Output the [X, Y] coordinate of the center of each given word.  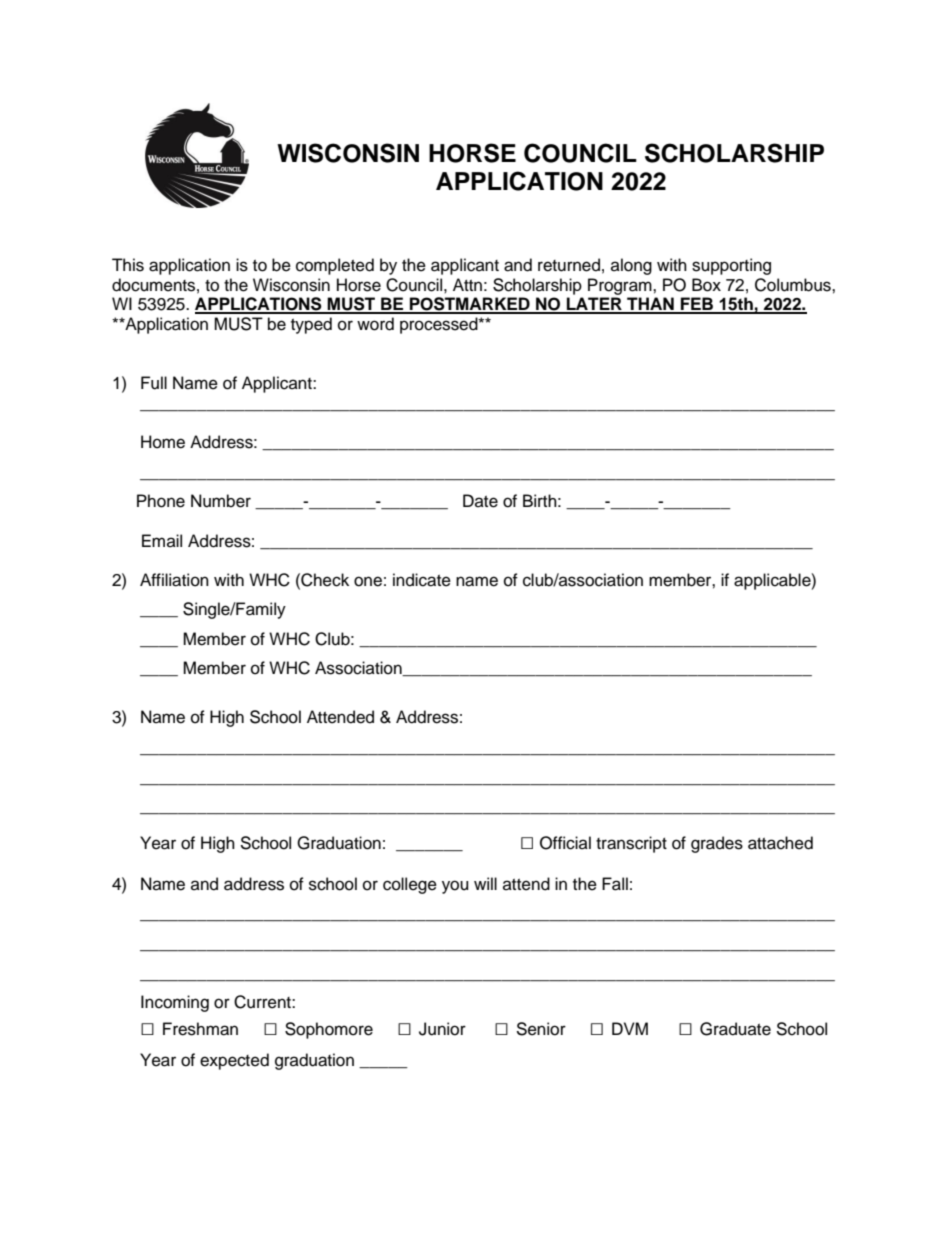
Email [162, 540]
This [128, 265]
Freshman [200, 1029]
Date [480, 501]
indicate [422, 580]
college [410, 885]
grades [717, 844]
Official [565, 843]
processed [440, 325]
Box [706, 285]
